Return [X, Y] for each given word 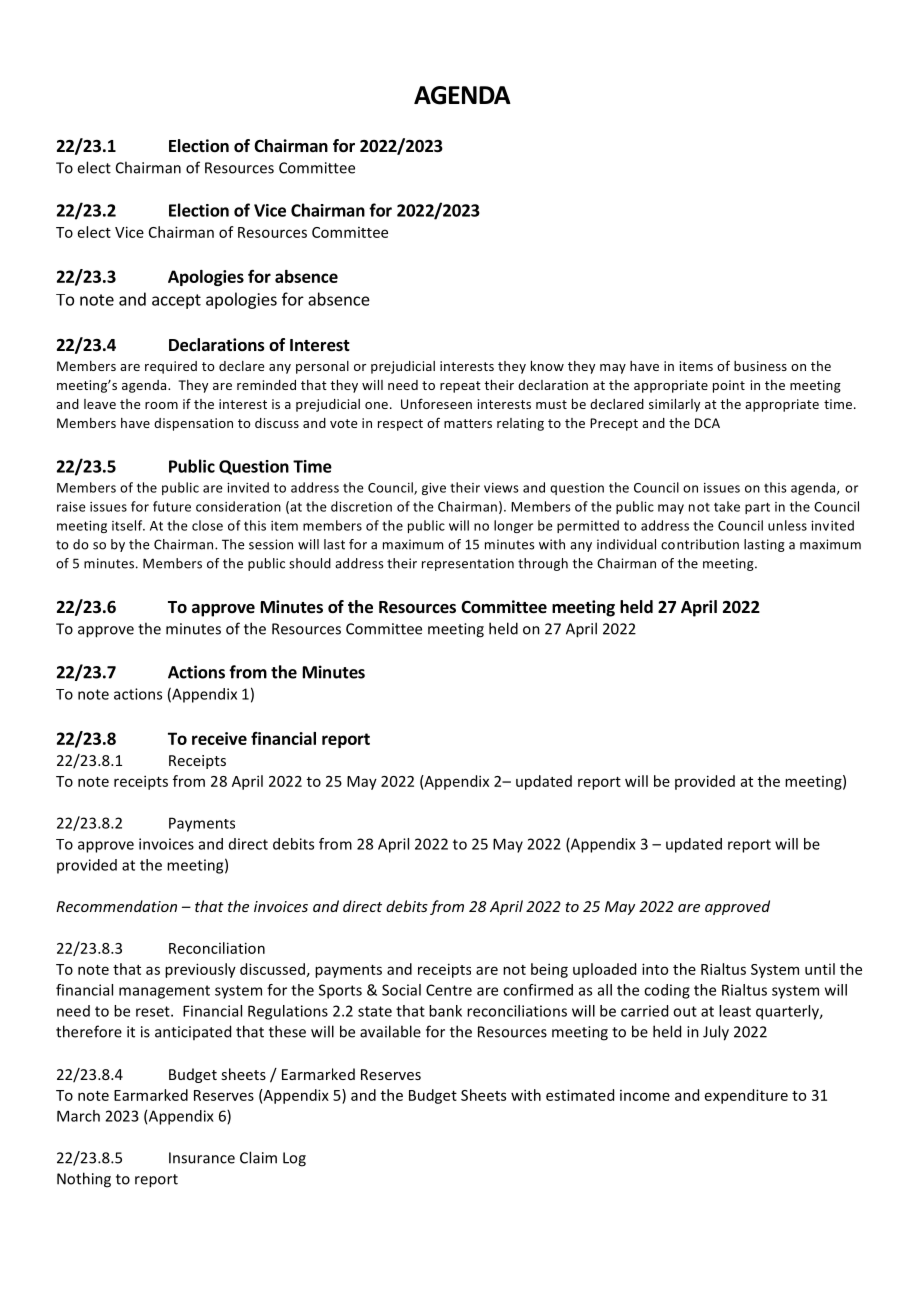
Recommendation [116, 906]
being [549, 970]
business [760, 366]
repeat [460, 387]
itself [128, 525]
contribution [700, 544]
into [655, 969]
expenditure [746, 1096]
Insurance [202, 1158]
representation [468, 564]
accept [176, 301]
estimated [580, 1095]
